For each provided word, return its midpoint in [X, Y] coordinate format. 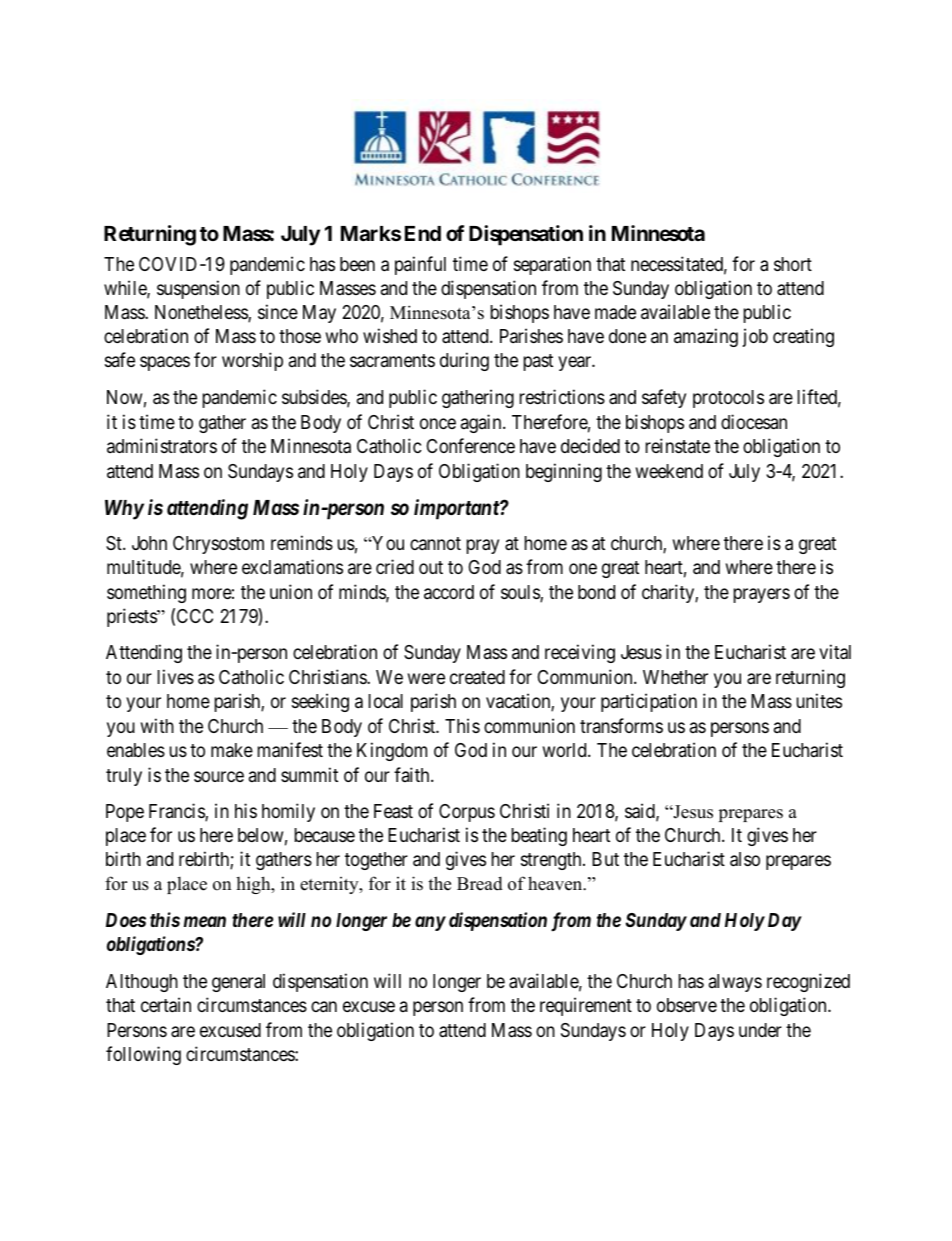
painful [420, 265]
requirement [586, 1006]
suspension [198, 289]
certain [166, 1005]
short [793, 264]
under [760, 1030]
